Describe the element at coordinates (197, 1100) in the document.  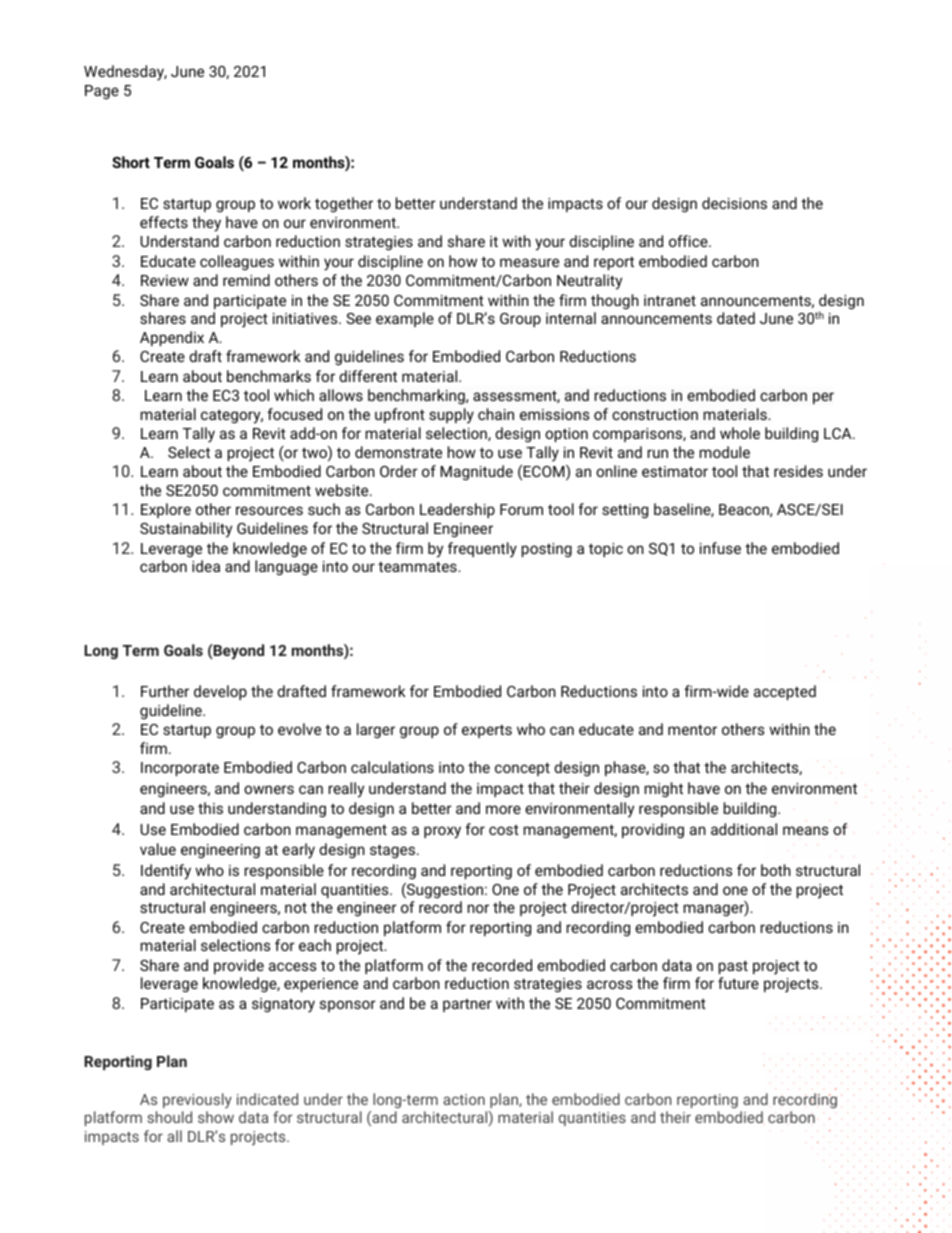
I see `previously` at that location.
